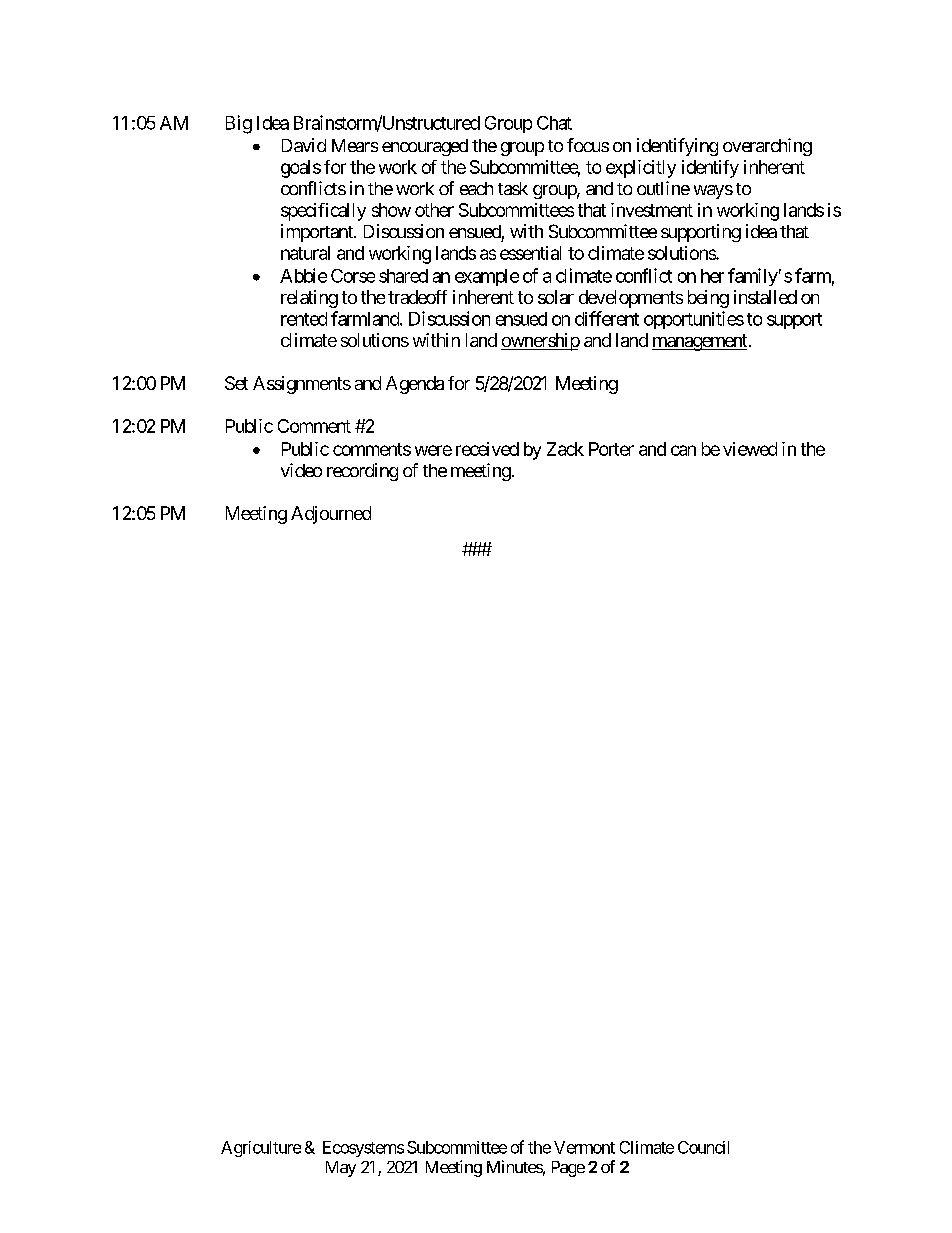 The height and width of the document is (1233, 952). What do you see at coordinates (767, 147) in the document?
I see `overarching` at bounding box center [767, 147].
